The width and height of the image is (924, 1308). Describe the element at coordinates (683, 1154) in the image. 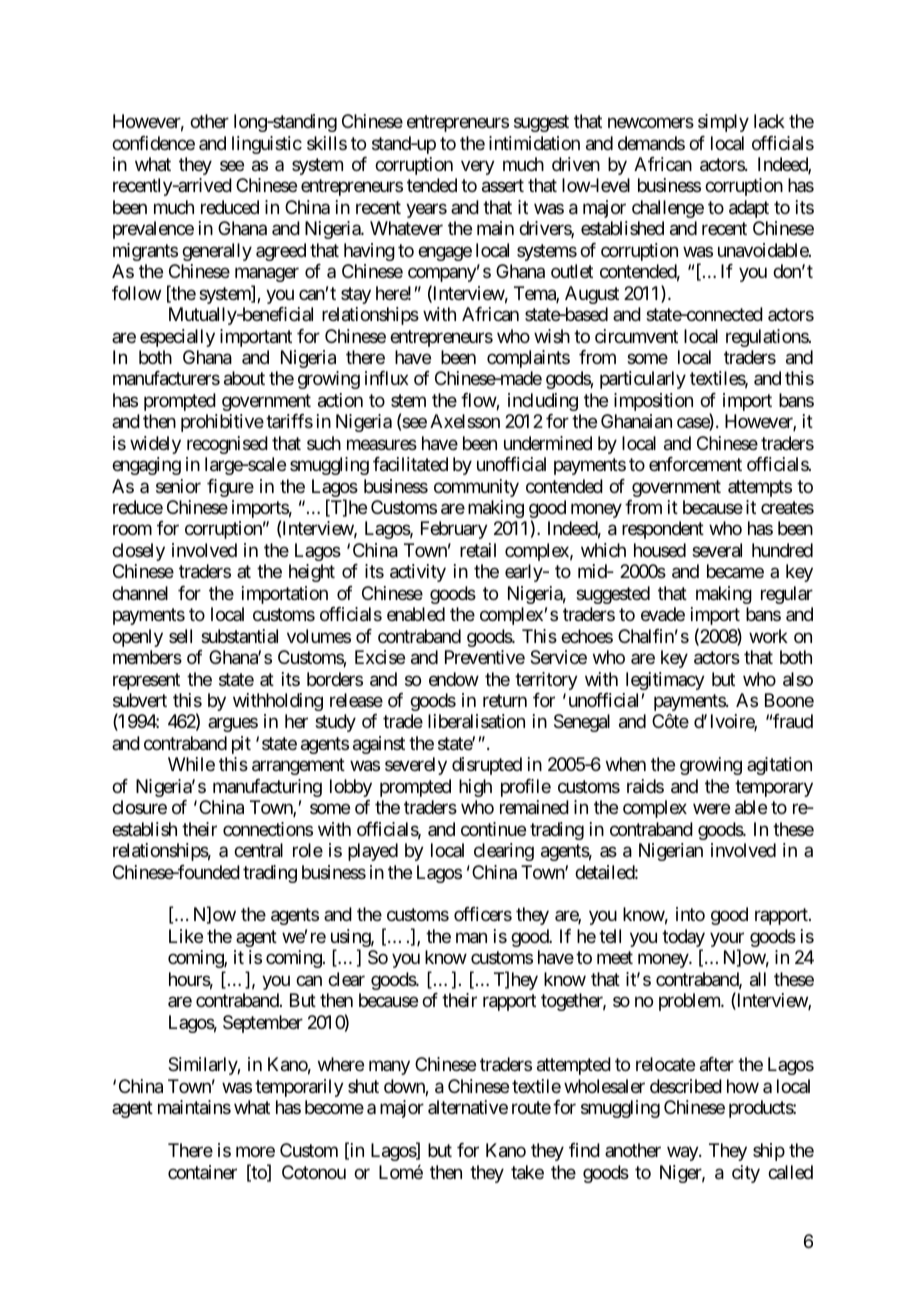

I see `way` at that location.
